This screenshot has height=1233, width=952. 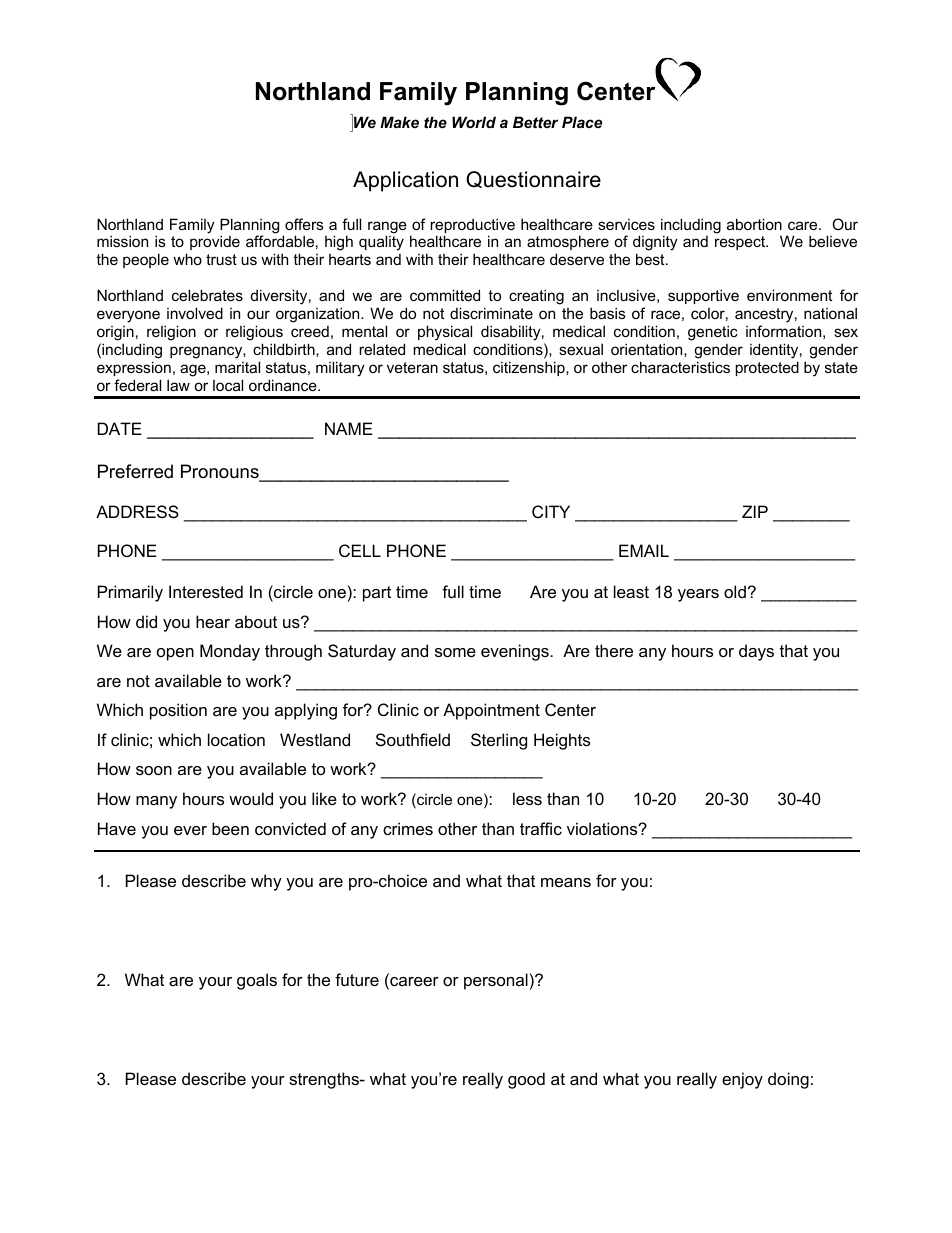 What do you see at coordinates (215, 242) in the screenshot?
I see `provide` at bounding box center [215, 242].
